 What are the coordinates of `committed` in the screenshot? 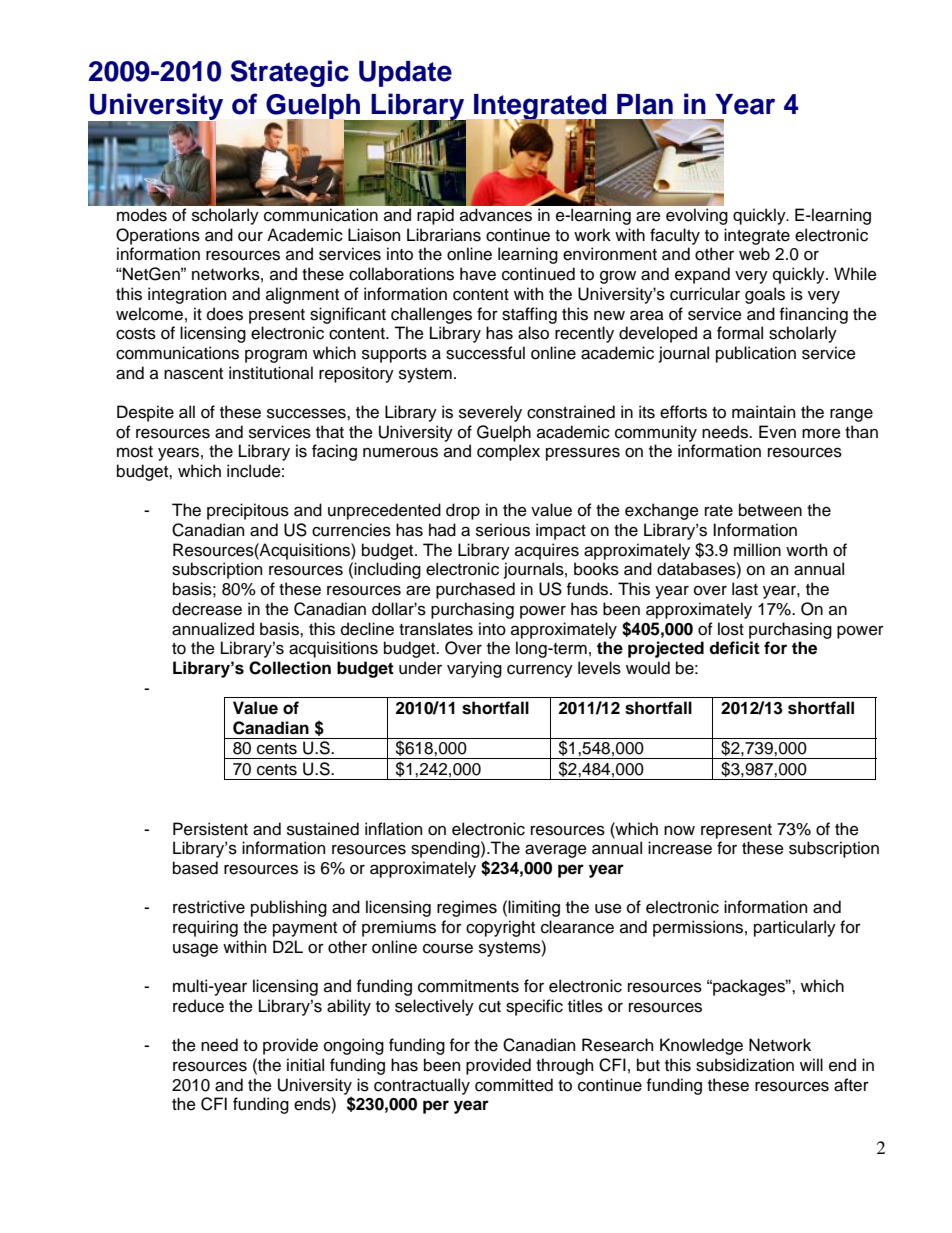 It's located at (514, 1085).
